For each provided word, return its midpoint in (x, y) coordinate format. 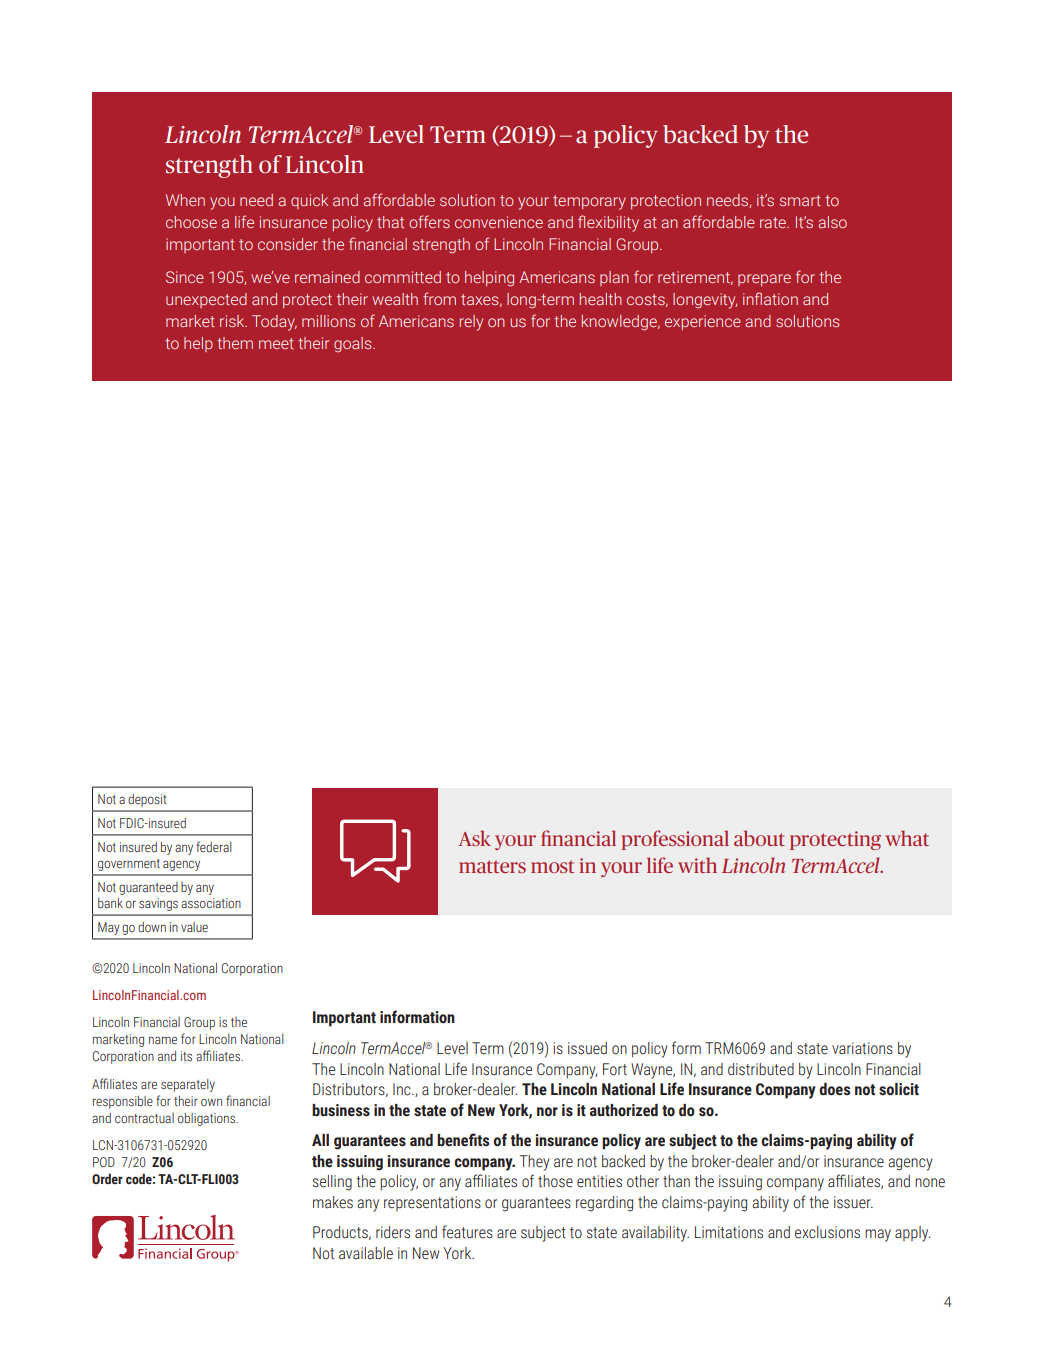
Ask (475, 838)
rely (471, 323)
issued (587, 1048)
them (235, 343)
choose (191, 222)
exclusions (827, 1232)
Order (107, 1178)
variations (862, 1048)
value (194, 927)
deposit (147, 800)
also (832, 222)
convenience (499, 222)
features (467, 1232)
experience (703, 322)
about (759, 838)
